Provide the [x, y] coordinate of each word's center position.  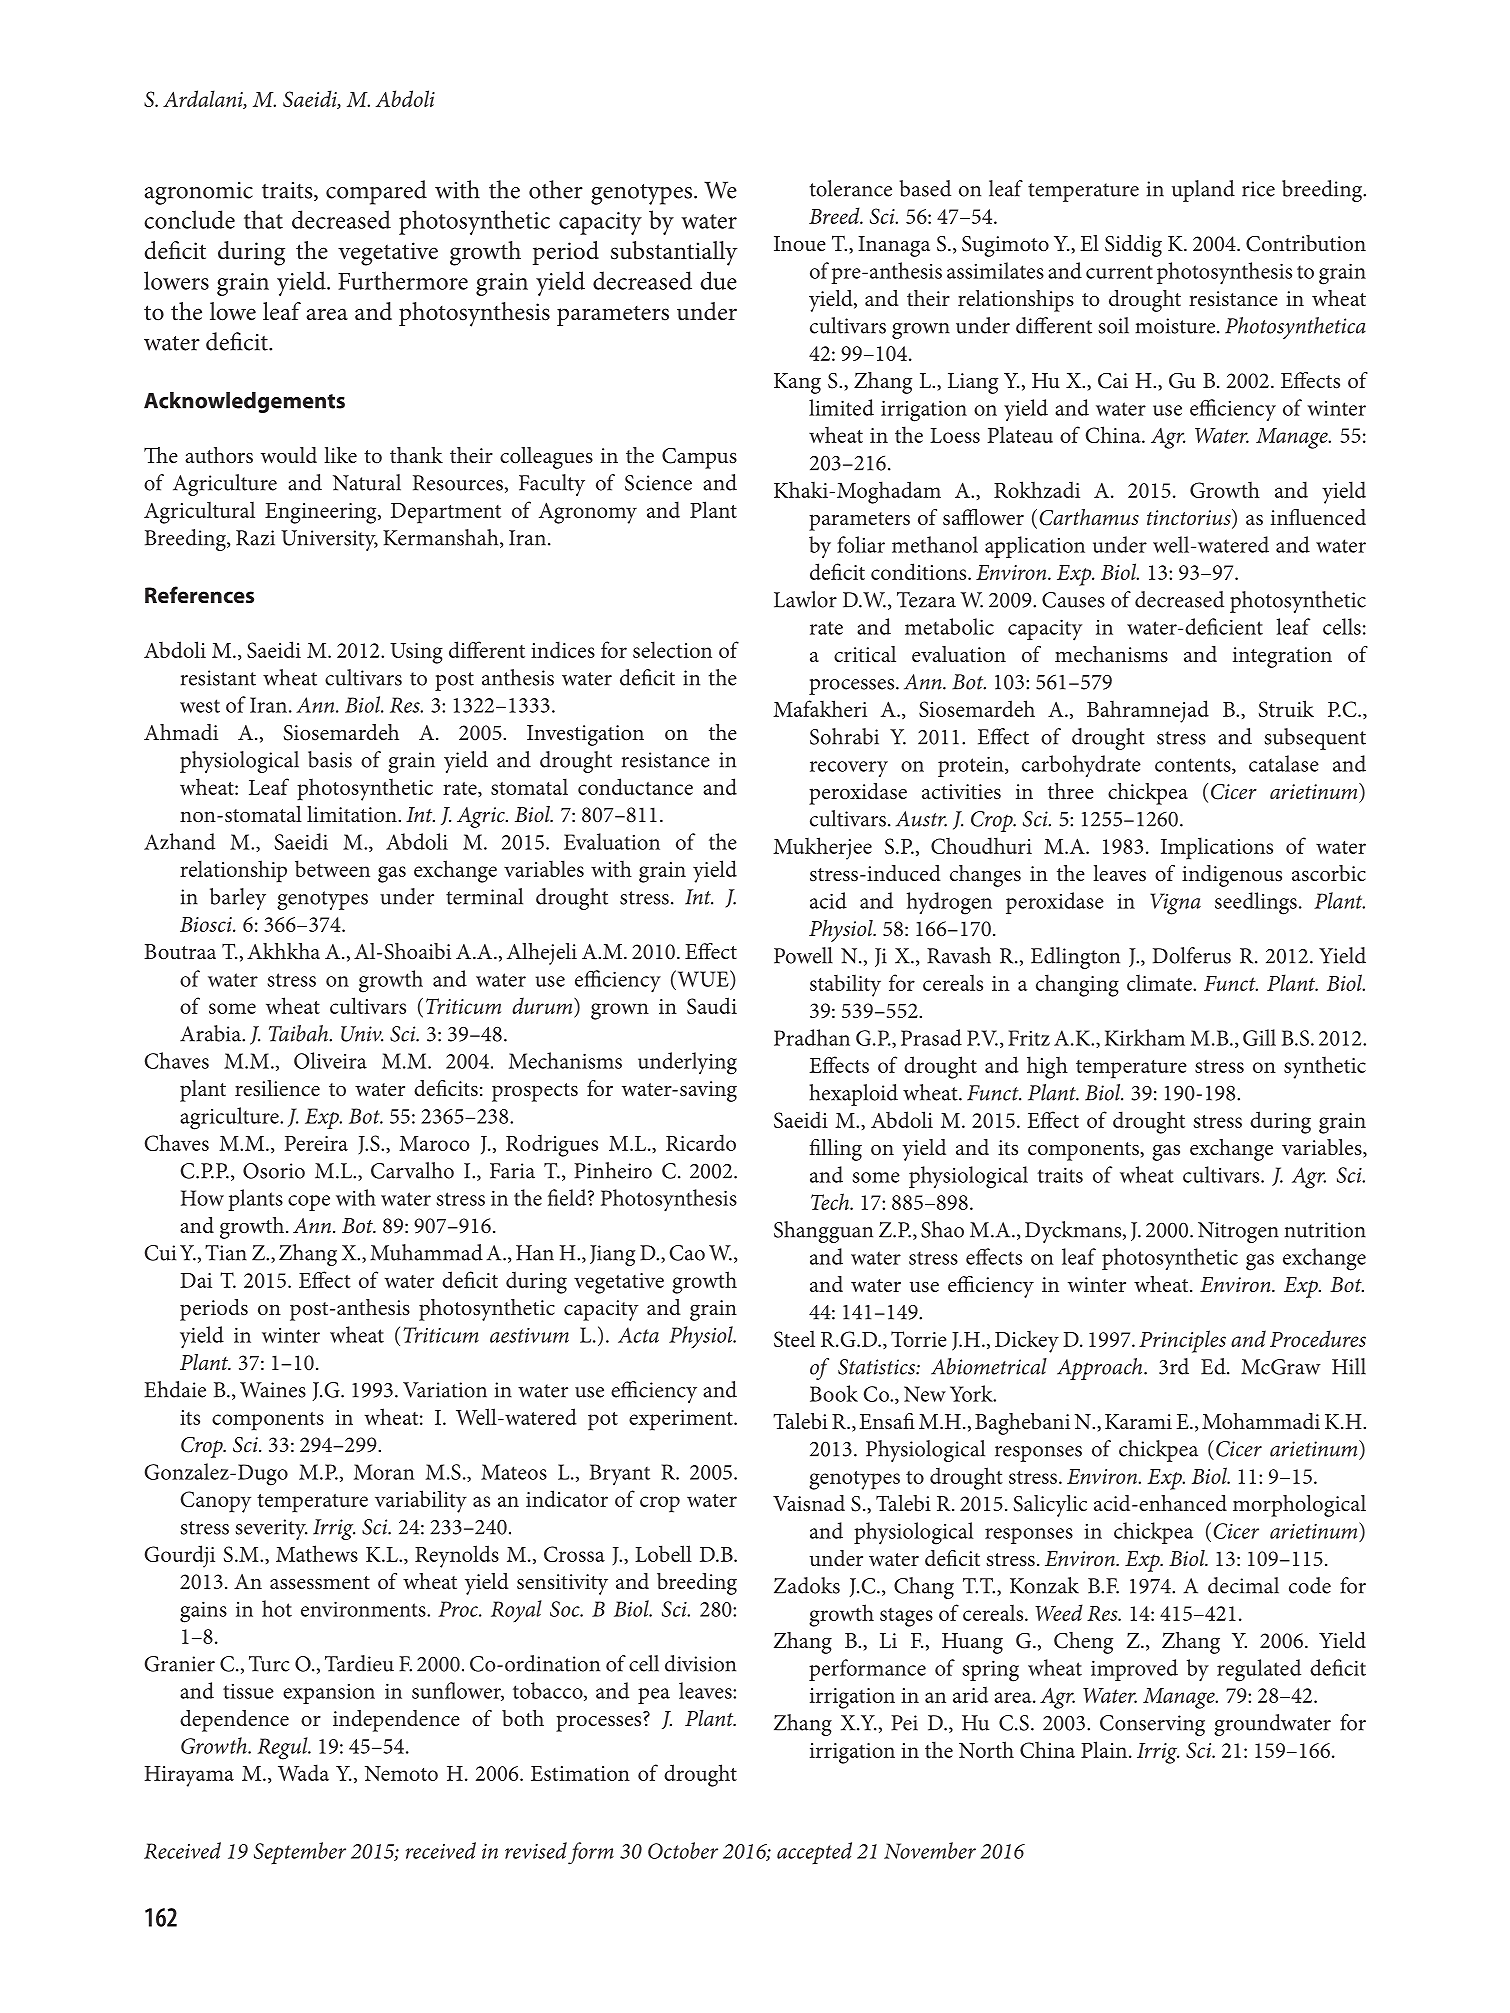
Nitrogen [1238, 1232]
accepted [814, 1853]
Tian [226, 1253]
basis [330, 759]
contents [1194, 766]
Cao [687, 1253]
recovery [849, 769]
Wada [303, 1772]
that [263, 219]
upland [1203, 191]
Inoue [800, 244]
